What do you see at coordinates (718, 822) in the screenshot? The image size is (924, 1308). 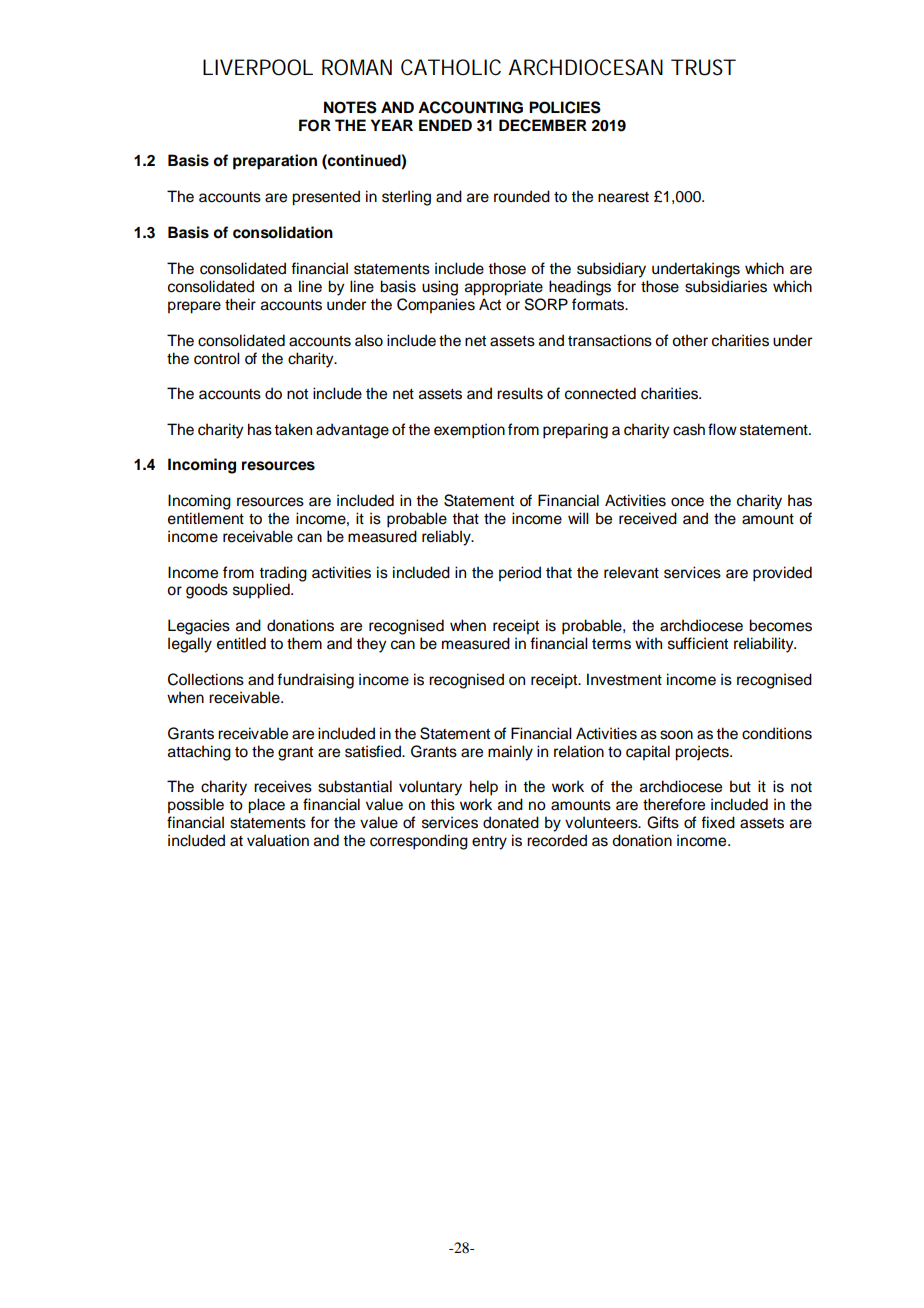 I see `fixed` at bounding box center [718, 822].
